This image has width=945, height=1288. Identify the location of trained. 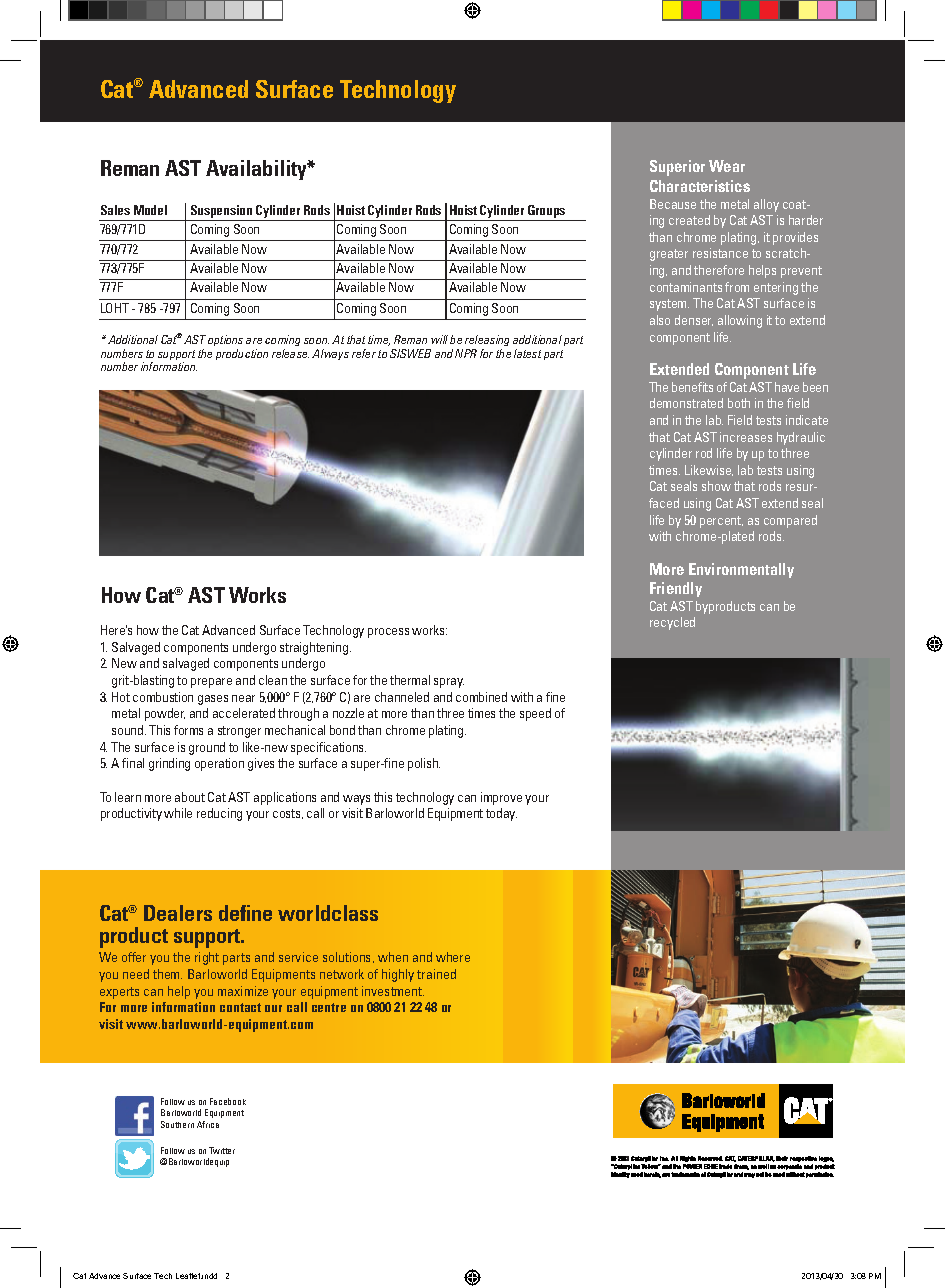
(436, 974).
